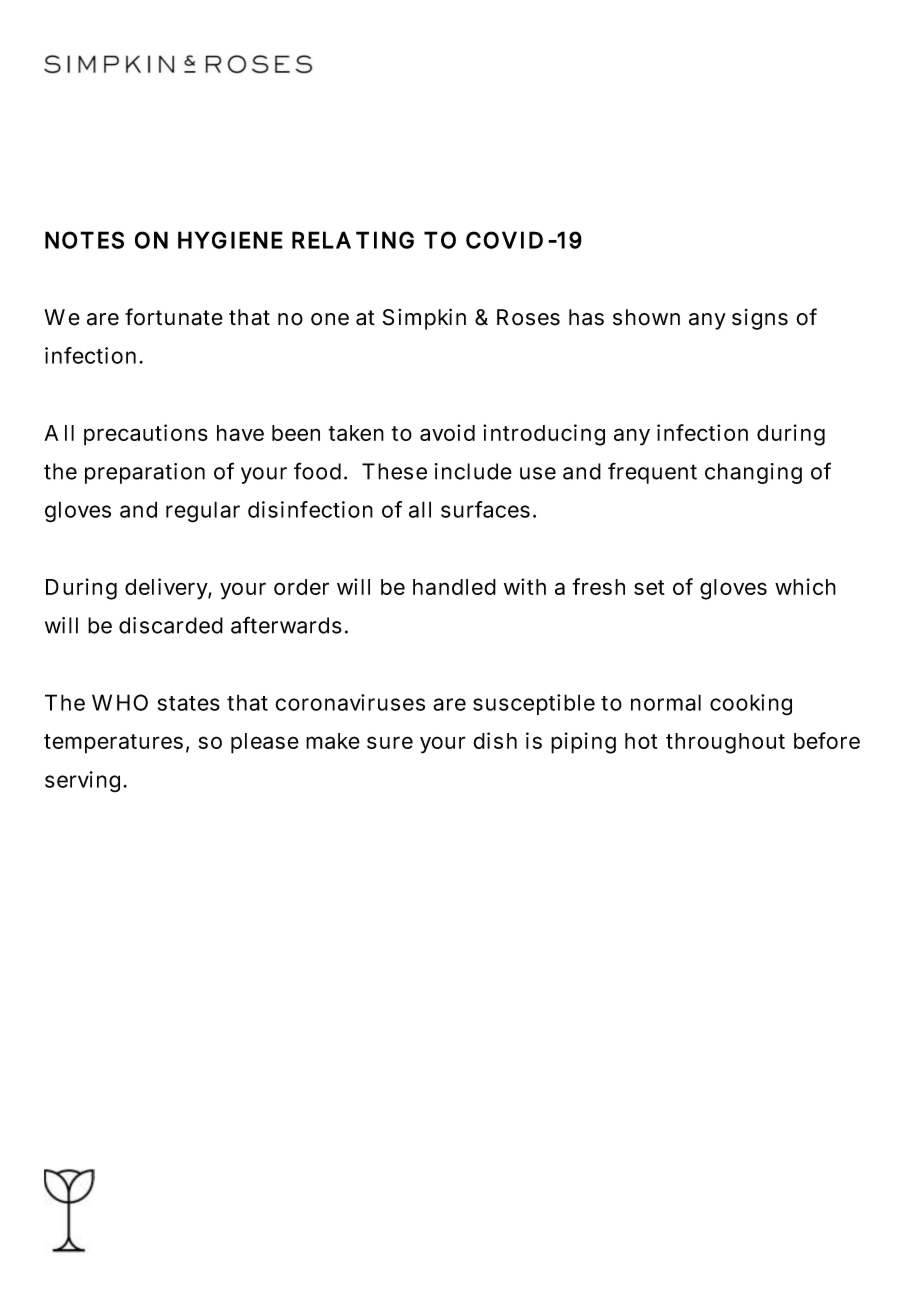  What do you see at coordinates (805, 586) in the page?
I see `which` at bounding box center [805, 586].
